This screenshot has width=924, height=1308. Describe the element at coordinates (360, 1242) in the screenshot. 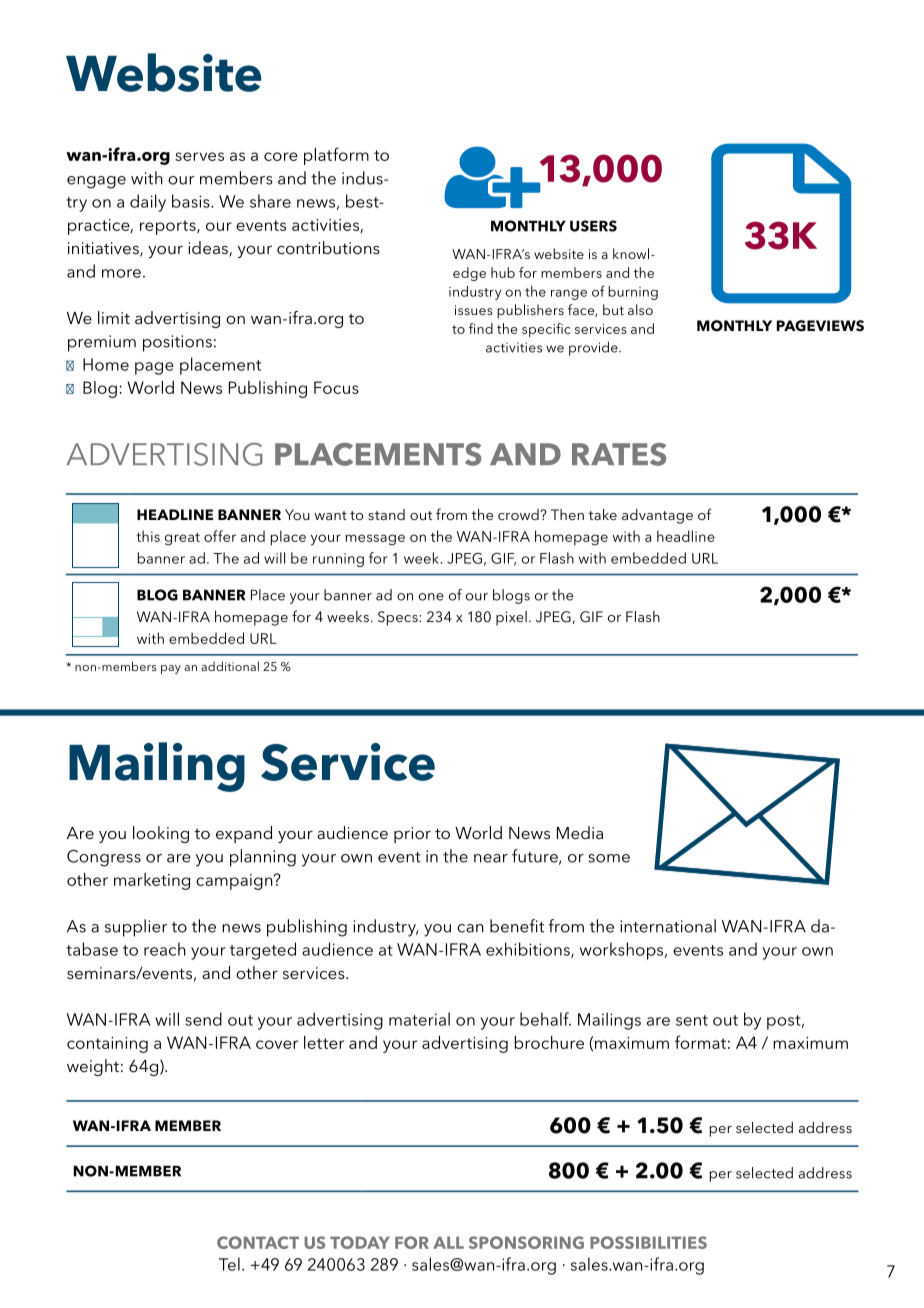

I see `TODAY` at that location.
